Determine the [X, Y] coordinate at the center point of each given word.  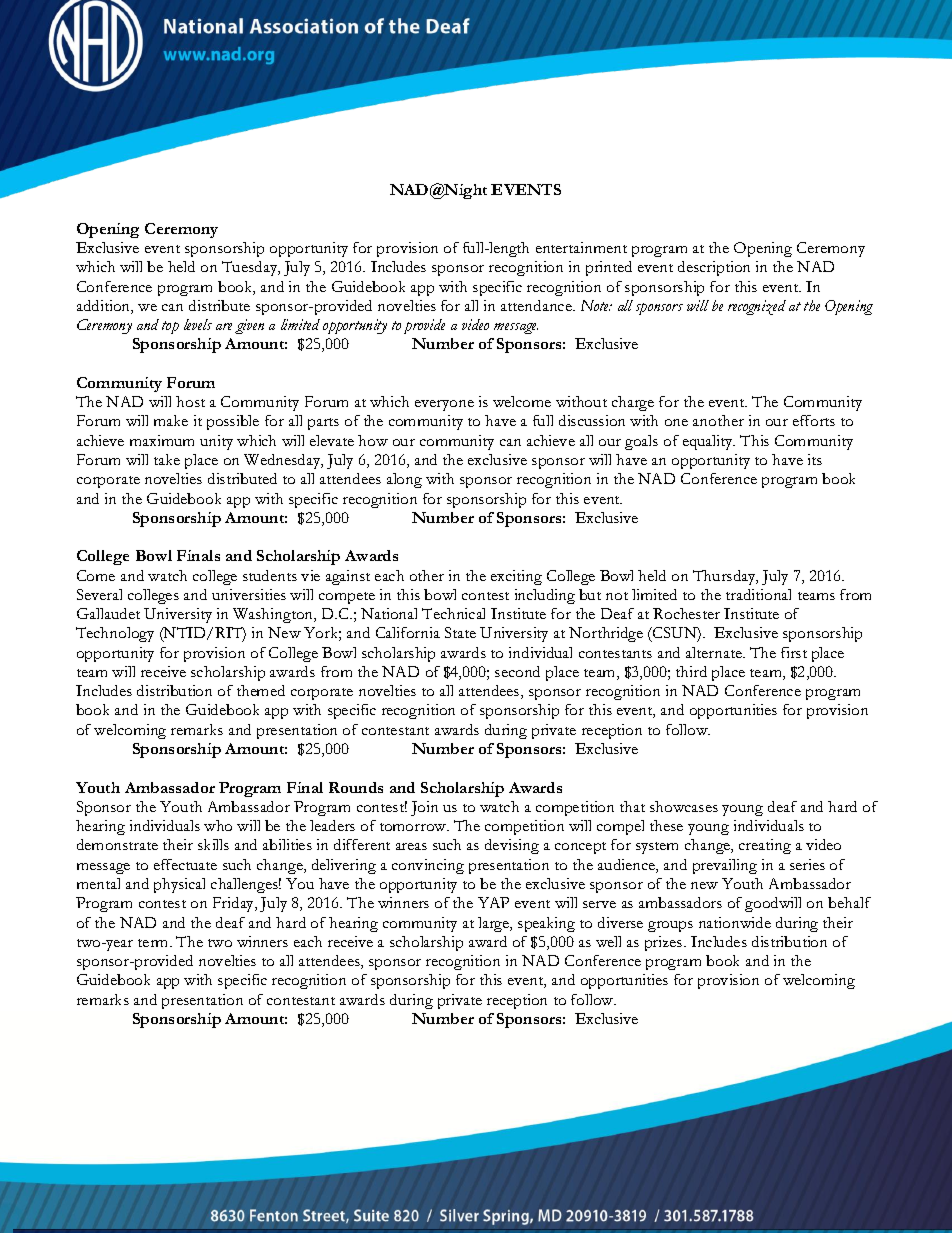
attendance [537, 305]
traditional [758, 594]
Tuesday [251, 268]
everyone [444, 405]
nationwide [735, 922]
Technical [453, 613]
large [495, 924]
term [154, 943]
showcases [684, 806]
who [218, 825]
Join [424, 808]
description [714, 268]
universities [249, 594]
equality [709, 442]
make [171, 420]
